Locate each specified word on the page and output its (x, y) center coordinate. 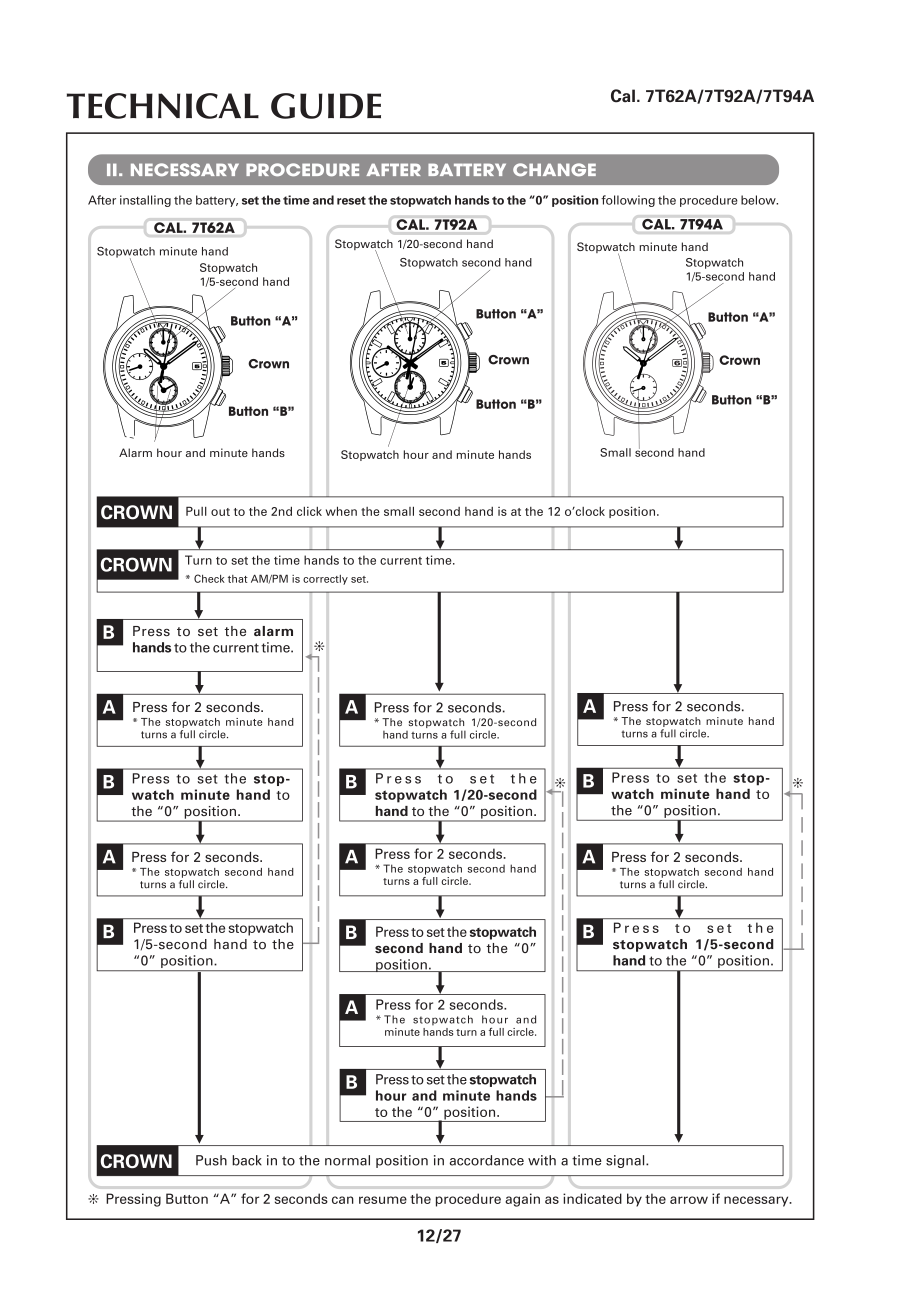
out (220, 512)
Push (211, 1160)
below (759, 200)
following (628, 201)
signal (626, 1161)
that (238, 579)
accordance (486, 1160)
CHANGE (554, 169)
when (341, 511)
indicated (592, 1198)
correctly (325, 580)
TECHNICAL (163, 106)
